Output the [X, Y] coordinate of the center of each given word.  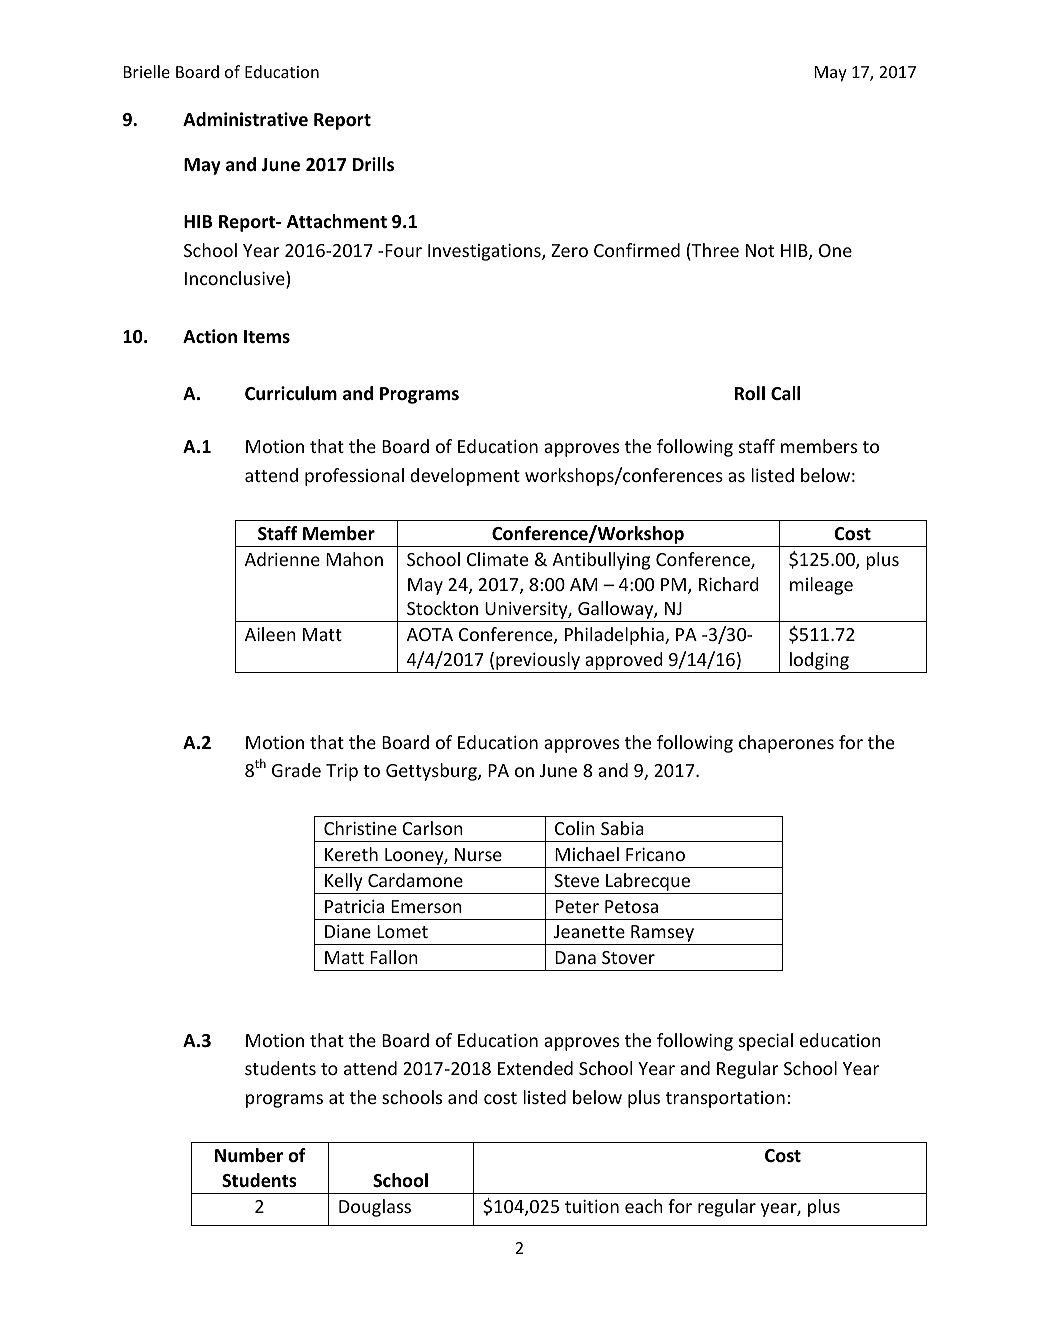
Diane [348, 931]
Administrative [245, 119]
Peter [577, 906]
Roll [750, 393]
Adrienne [282, 559]
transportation [725, 1099]
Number [249, 1155]
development [465, 477]
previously [538, 661]
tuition [592, 1206]
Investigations [485, 252]
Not [760, 250]
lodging [819, 661]
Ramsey [662, 935]
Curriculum [291, 393]
